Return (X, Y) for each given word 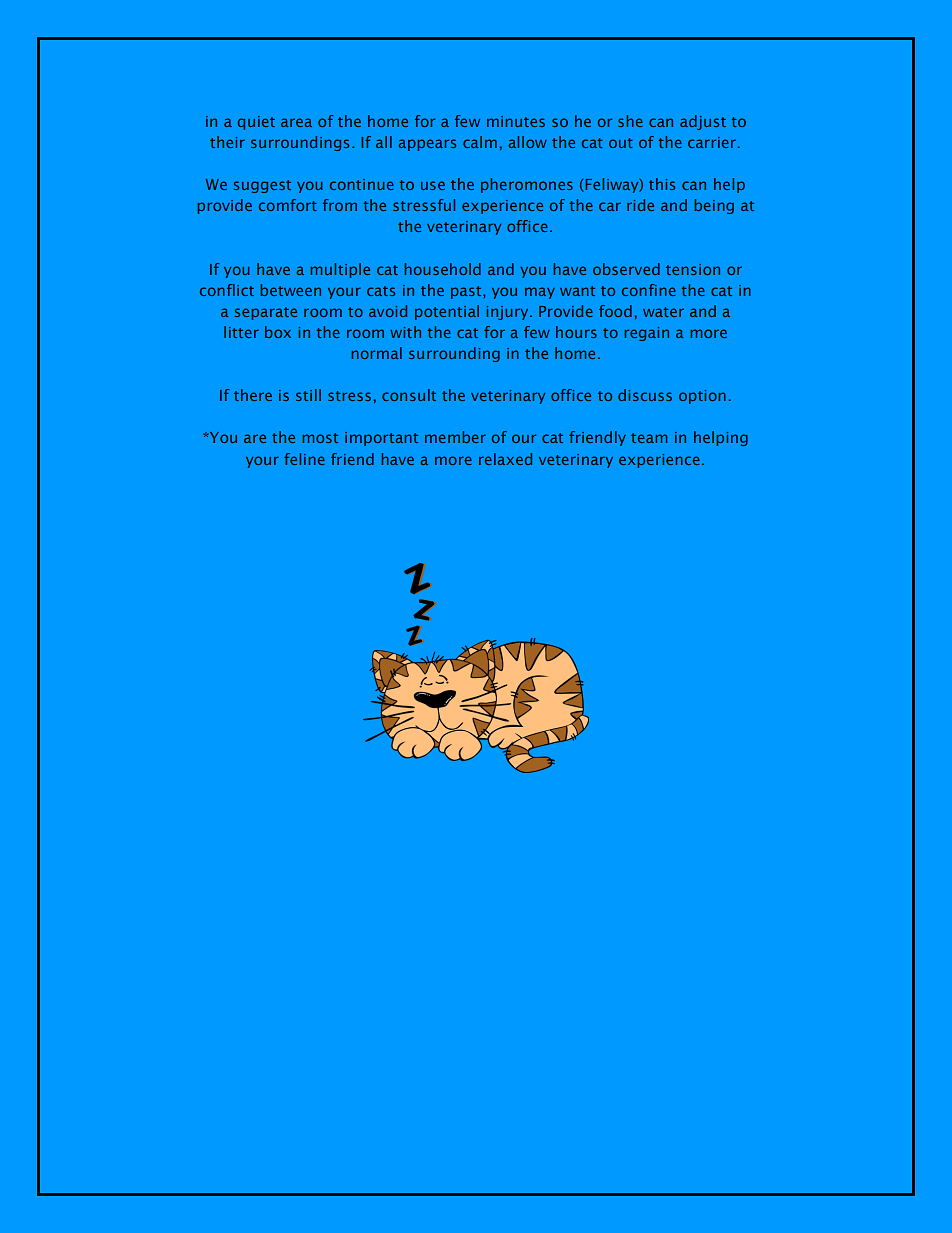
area (296, 122)
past (467, 292)
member (455, 437)
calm (480, 142)
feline (304, 459)
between (290, 290)
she (630, 121)
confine (648, 290)
